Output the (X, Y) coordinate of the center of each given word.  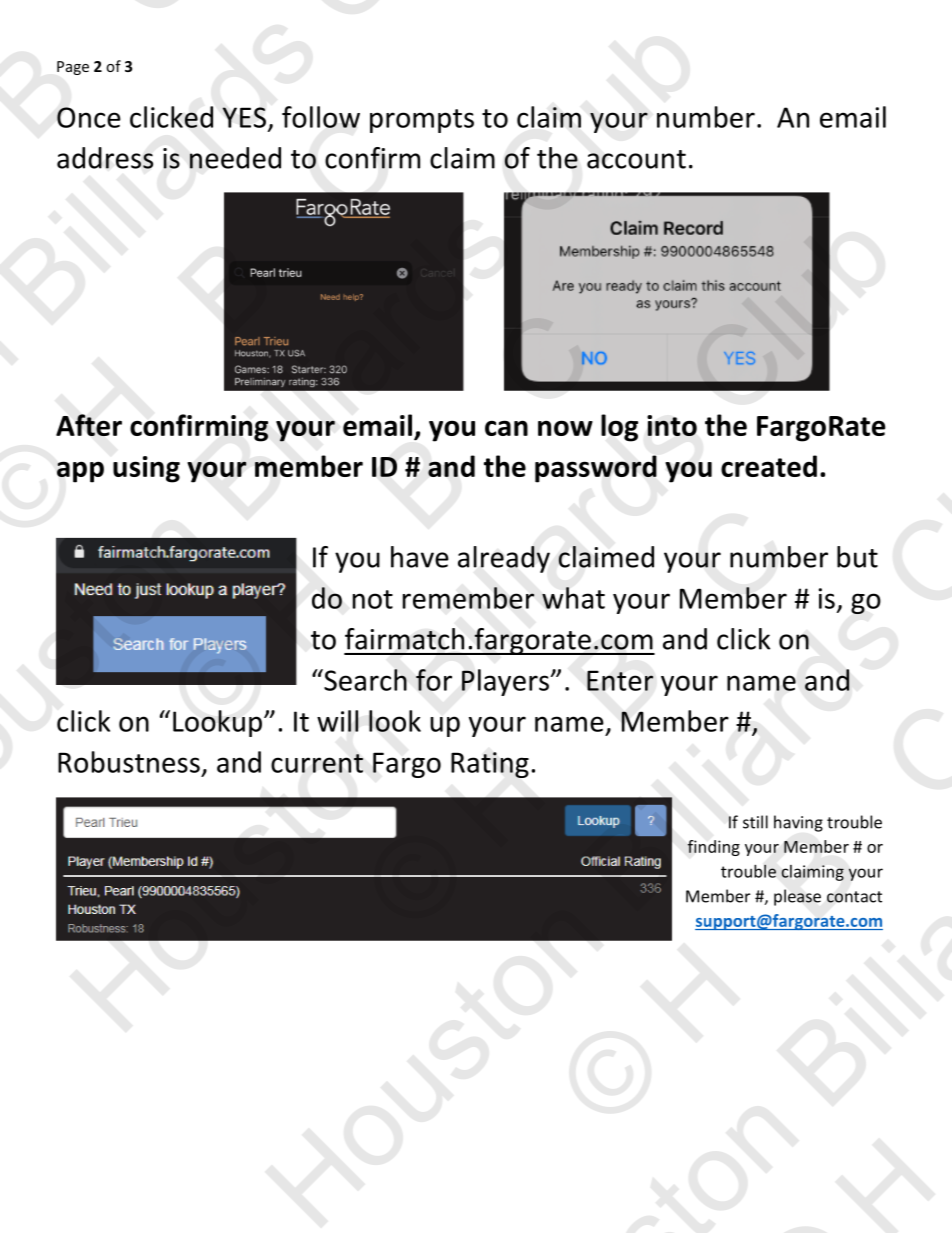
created (769, 466)
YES (244, 117)
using (146, 469)
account (636, 159)
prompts (422, 121)
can (506, 428)
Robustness (129, 762)
